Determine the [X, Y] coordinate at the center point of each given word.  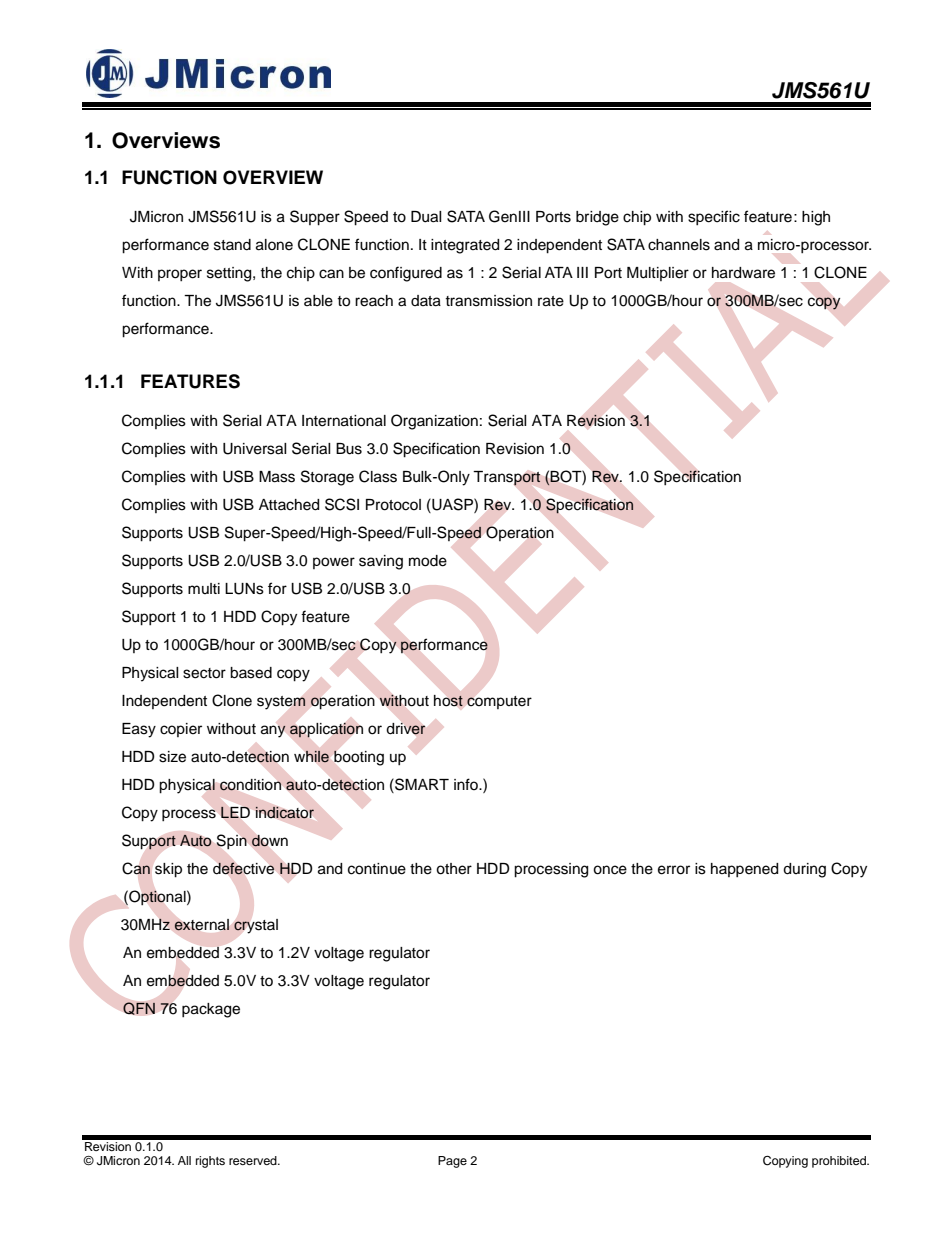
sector [204, 673]
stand [232, 245]
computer [499, 702]
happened [744, 870]
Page [452, 1162]
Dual [426, 217]
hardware [743, 273]
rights [210, 1162]
